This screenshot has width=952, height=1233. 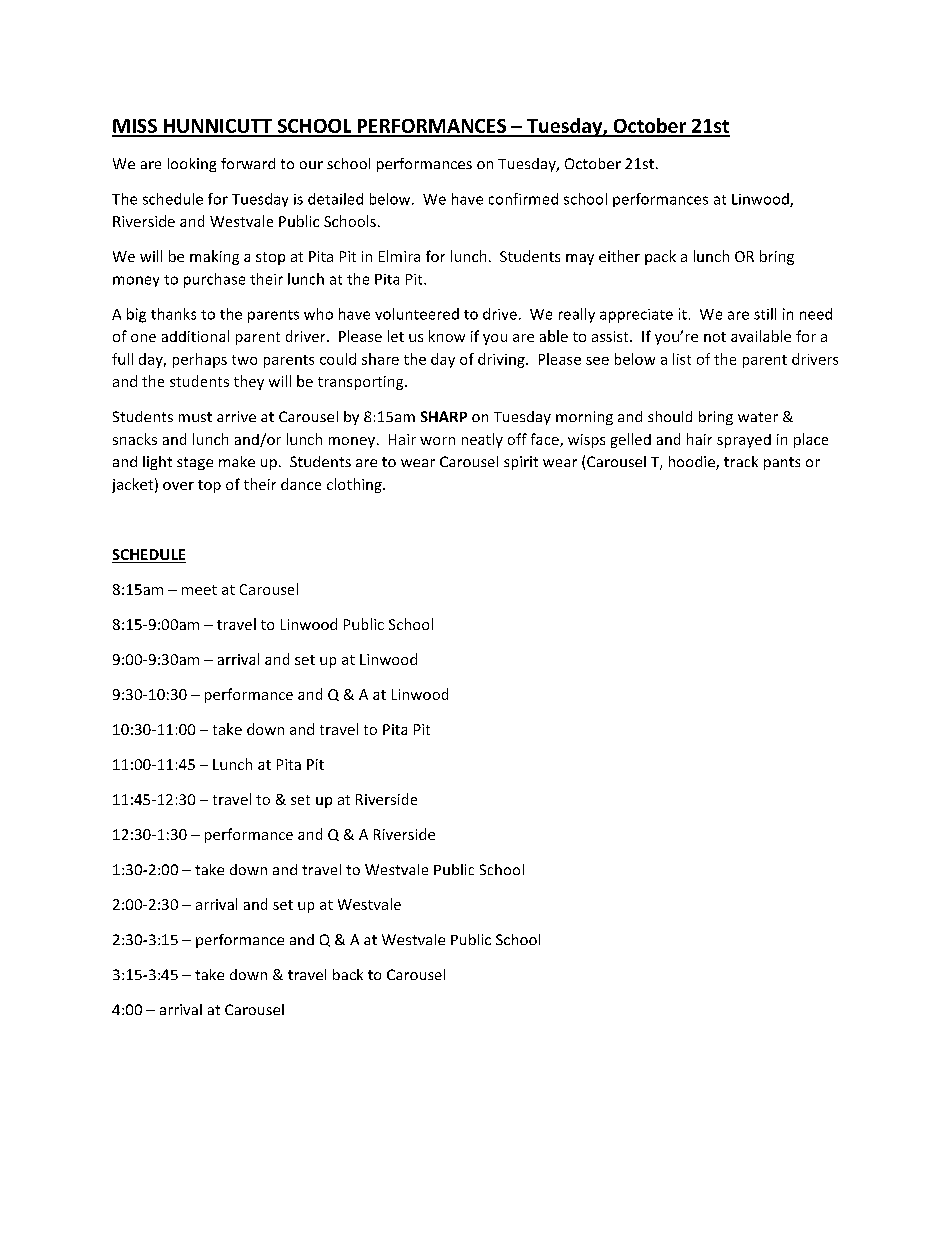 What do you see at coordinates (199, 590) in the screenshot?
I see `meet` at bounding box center [199, 590].
